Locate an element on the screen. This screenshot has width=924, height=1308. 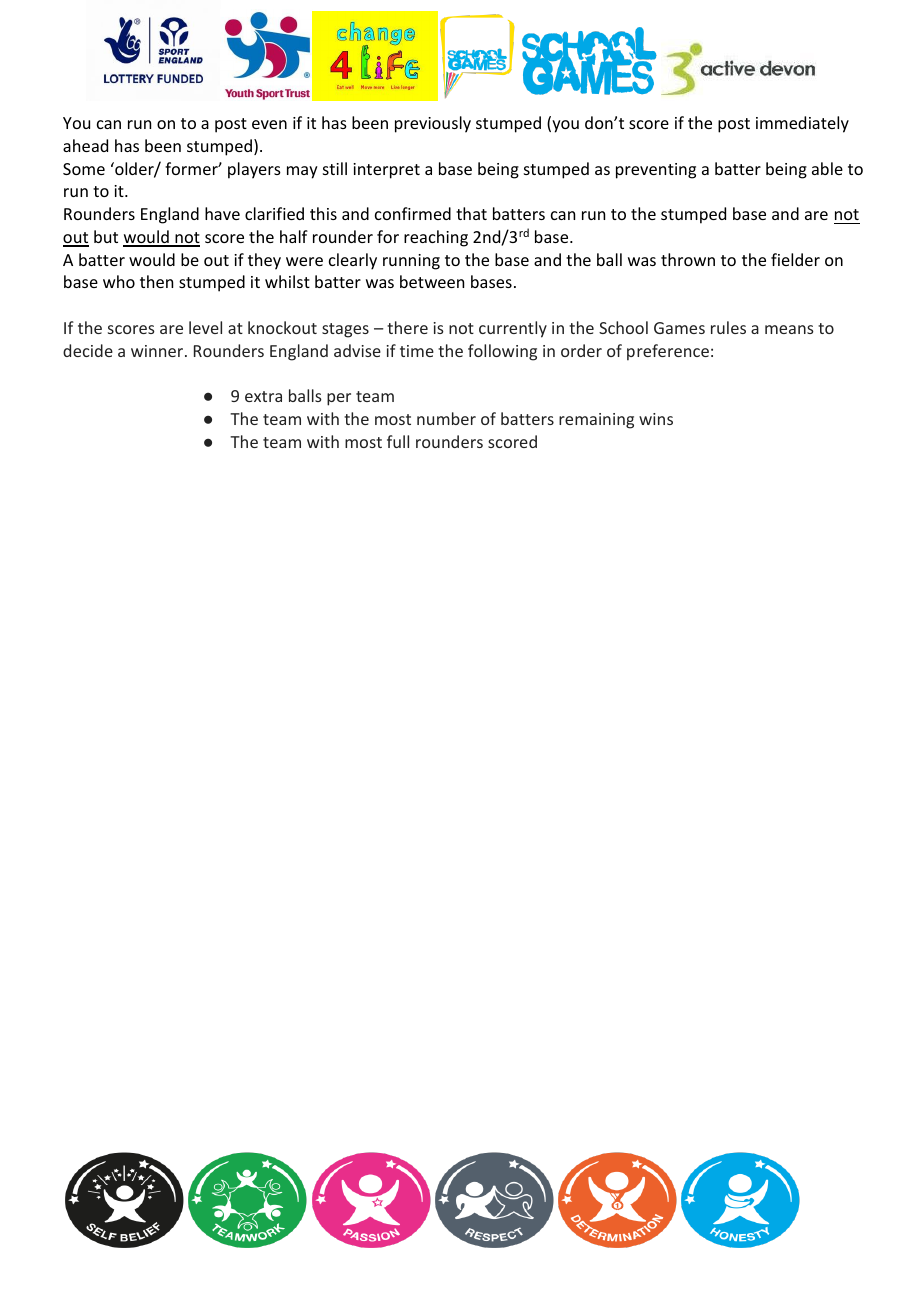
number is located at coordinates (446, 418).
